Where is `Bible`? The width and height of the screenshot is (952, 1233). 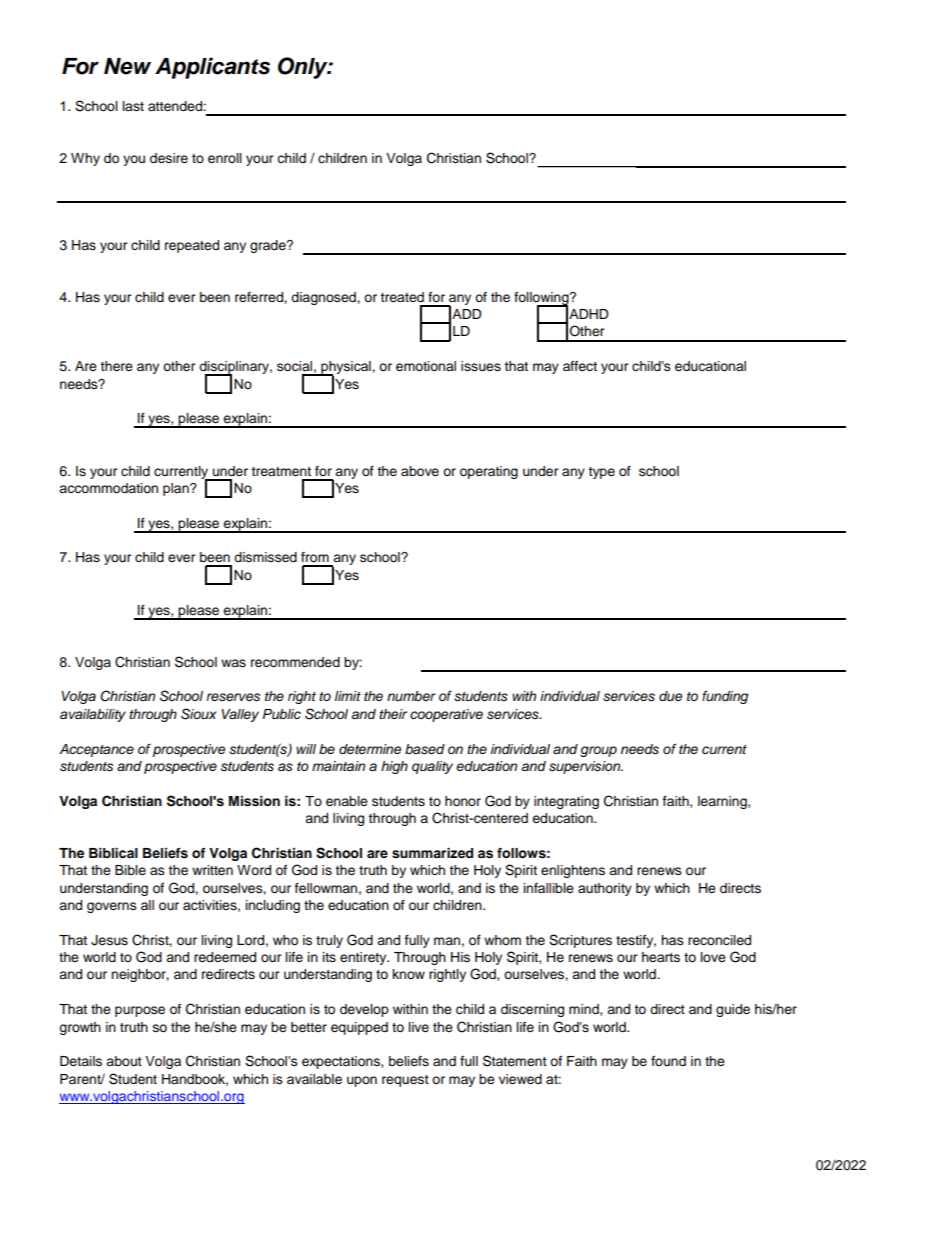 Bible is located at coordinates (130, 870).
